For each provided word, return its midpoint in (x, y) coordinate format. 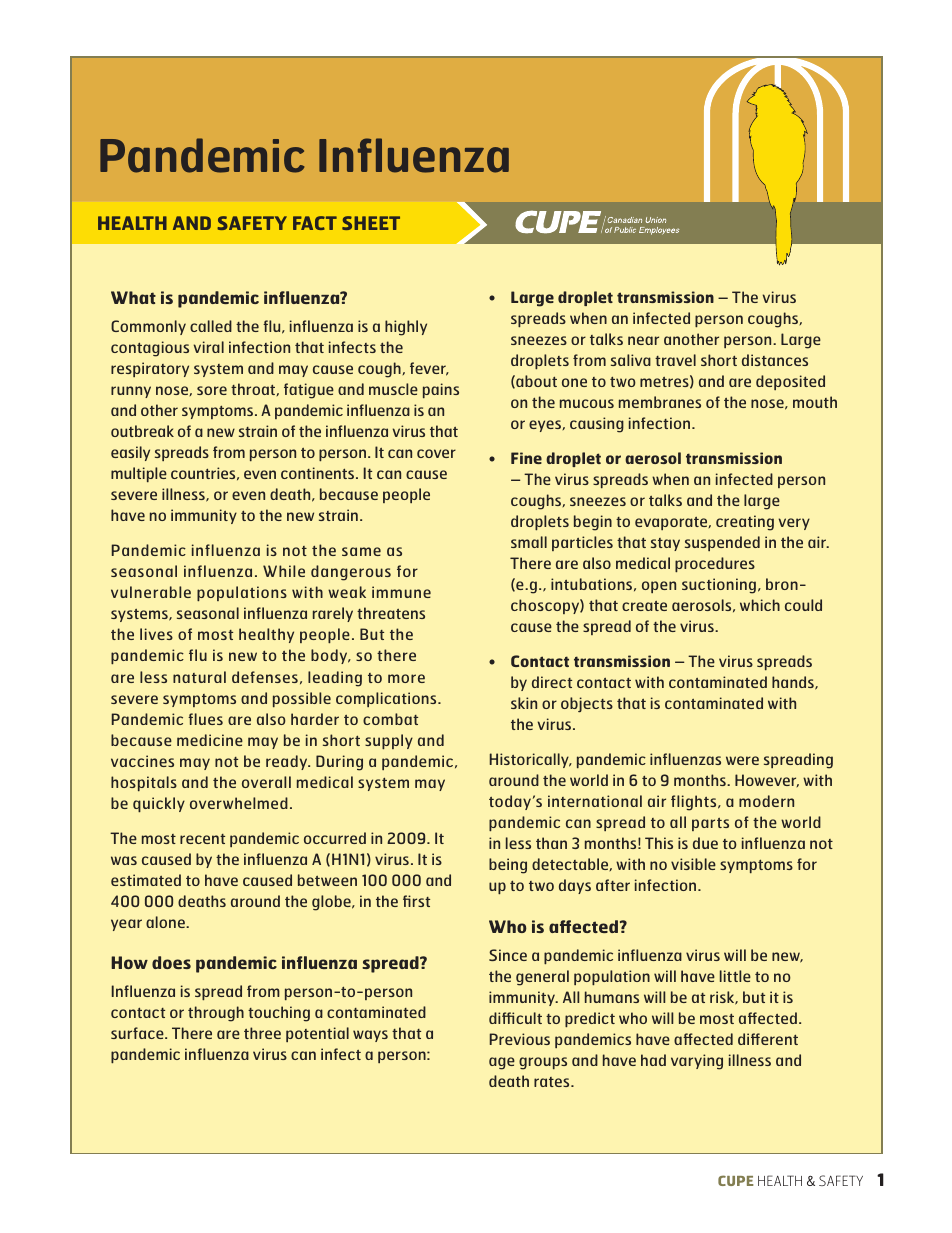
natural (199, 677)
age (502, 1063)
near (643, 340)
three (262, 1033)
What (133, 297)
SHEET (371, 223)
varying (697, 1062)
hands (794, 683)
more (406, 678)
